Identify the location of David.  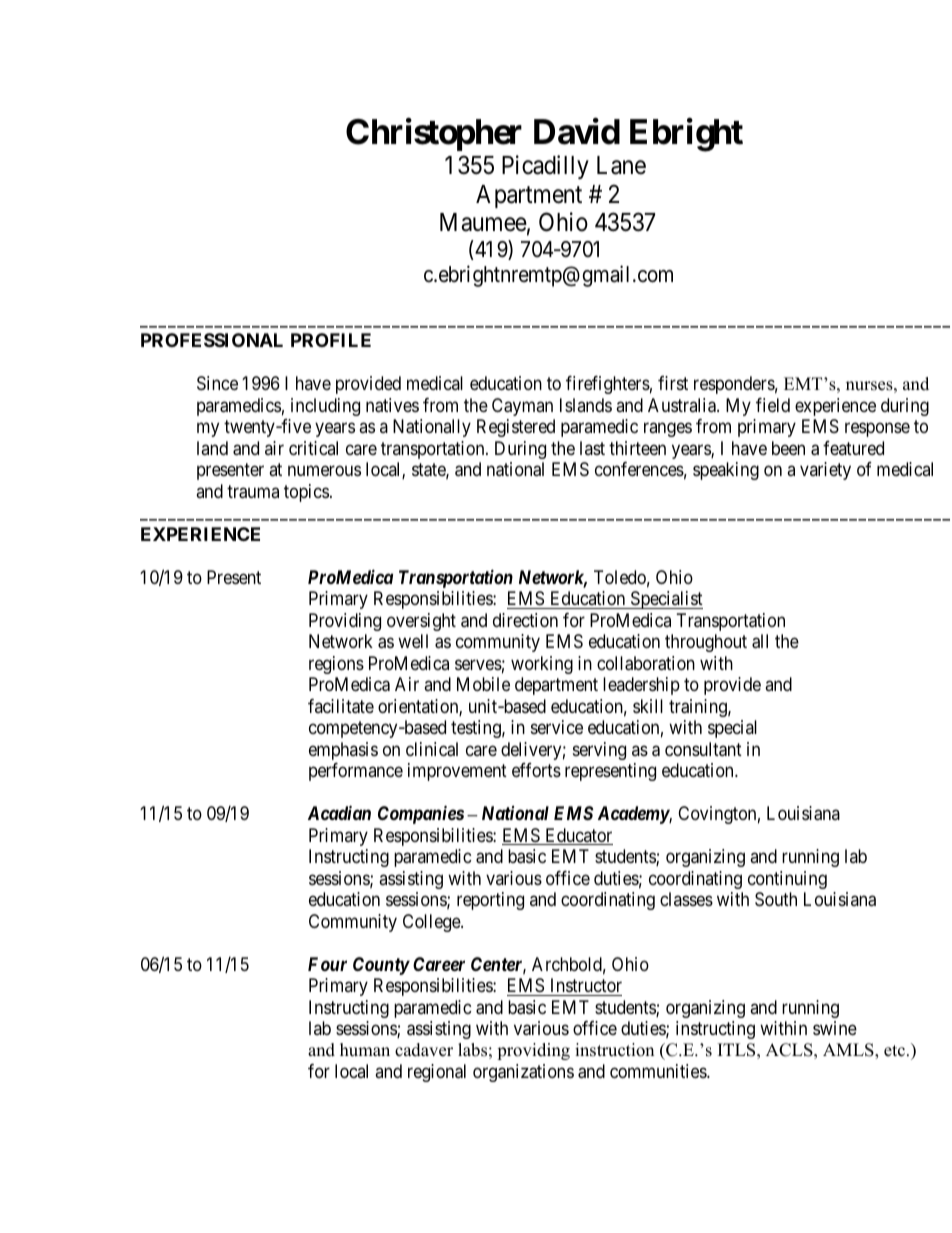
(577, 131).
